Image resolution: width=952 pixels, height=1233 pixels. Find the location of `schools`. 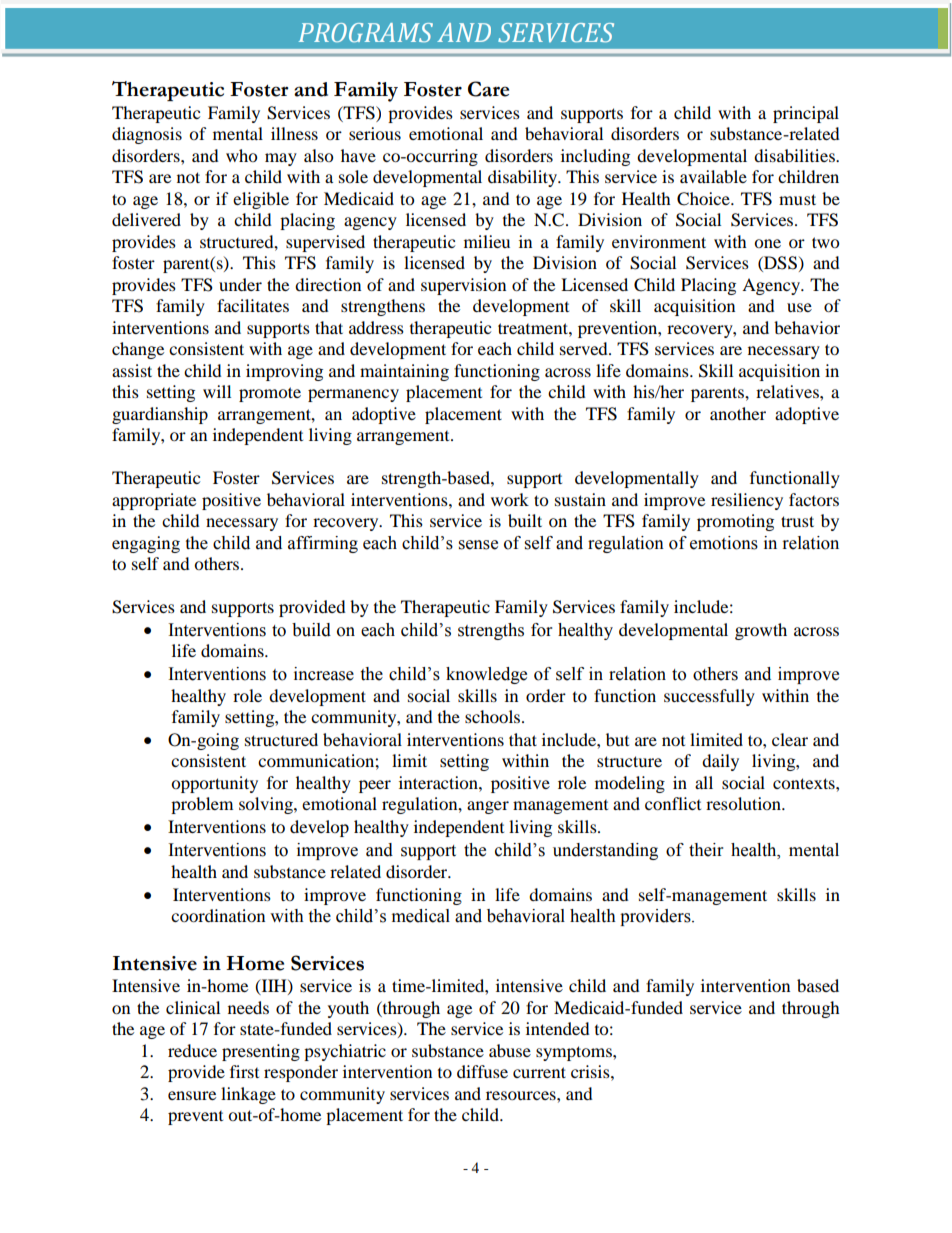

schools is located at coordinates (494, 716).
